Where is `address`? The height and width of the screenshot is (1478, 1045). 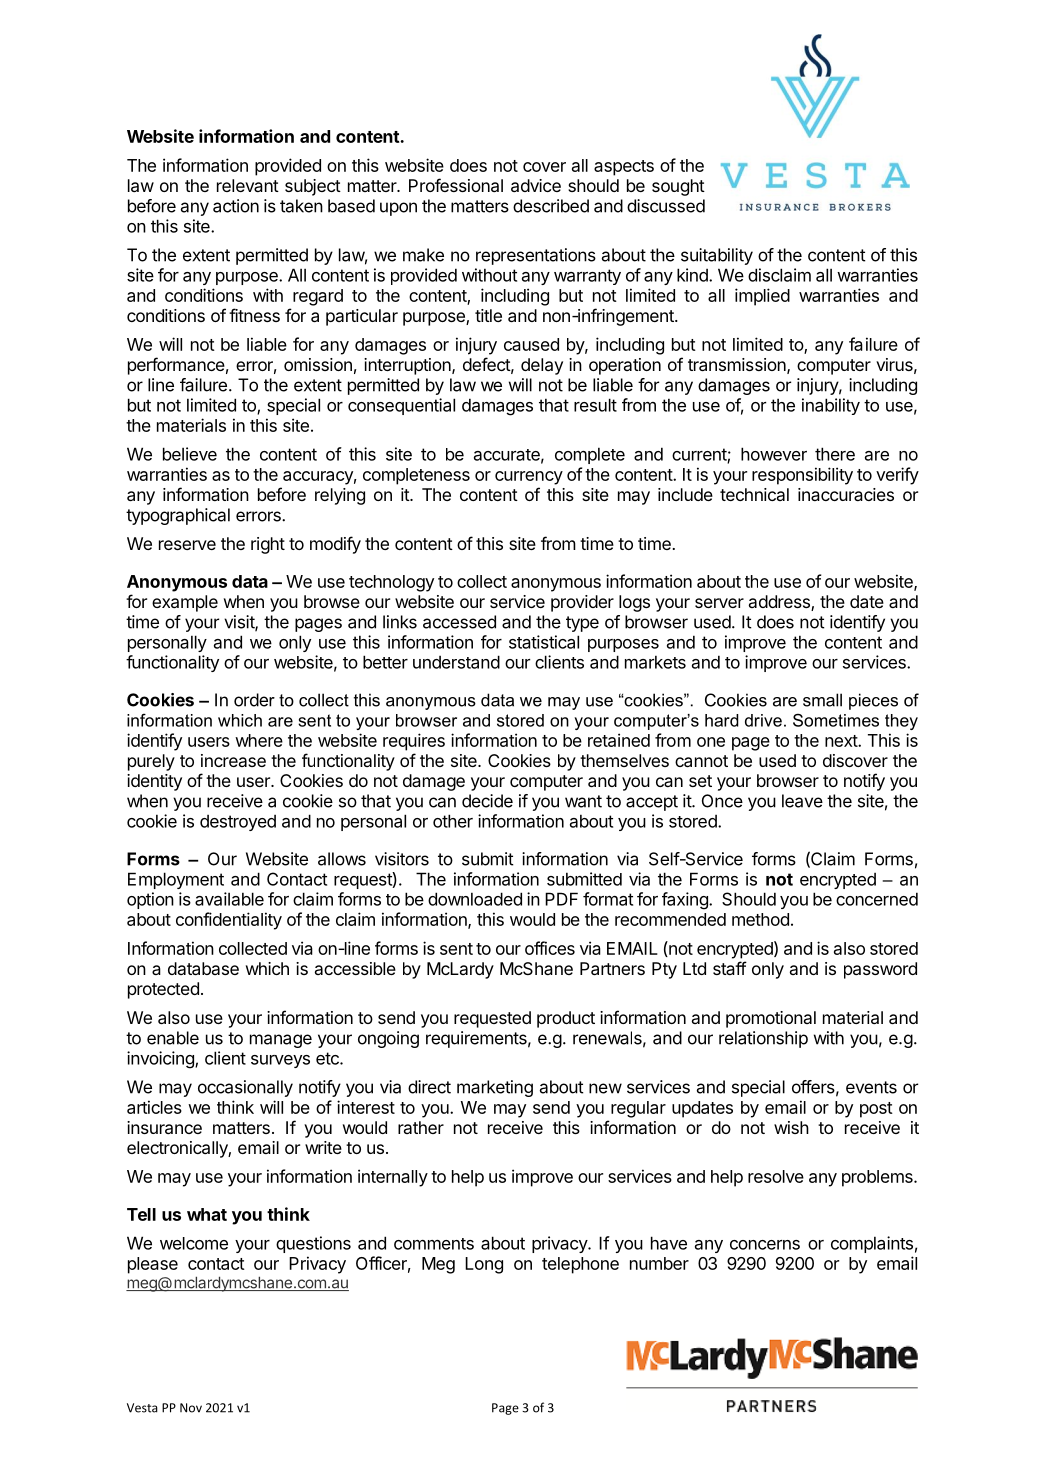 address is located at coordinates (780, 603).
